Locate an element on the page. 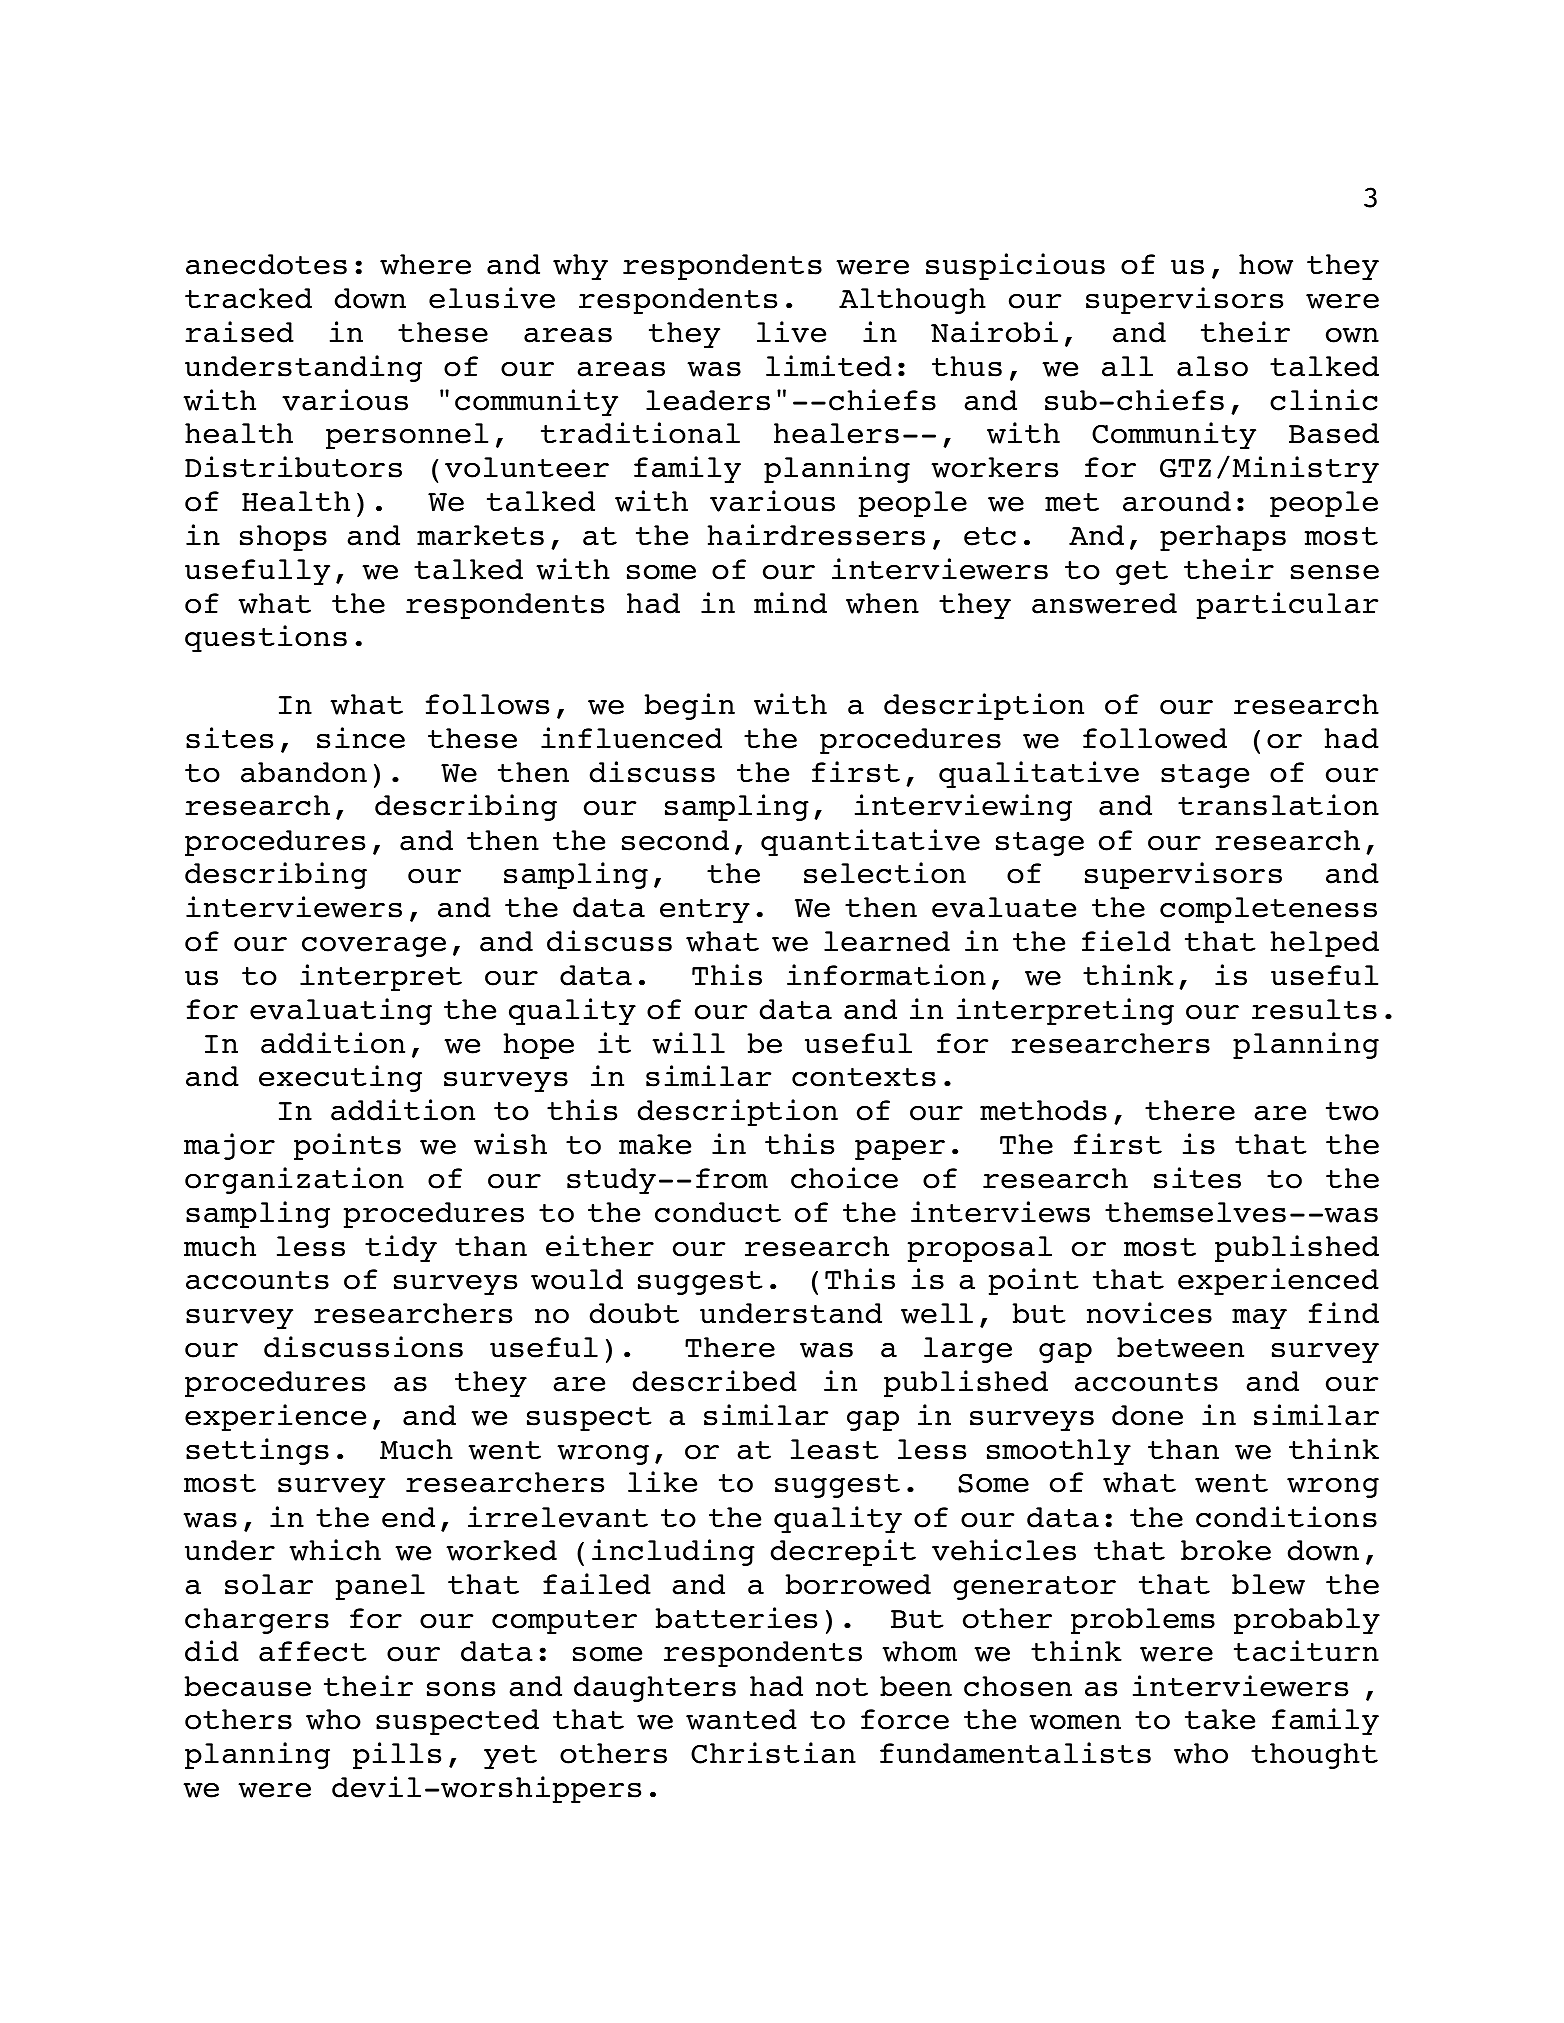 The height and width of the document is (2023, 1564). evaluating is located at coordinates (341, 1011).
